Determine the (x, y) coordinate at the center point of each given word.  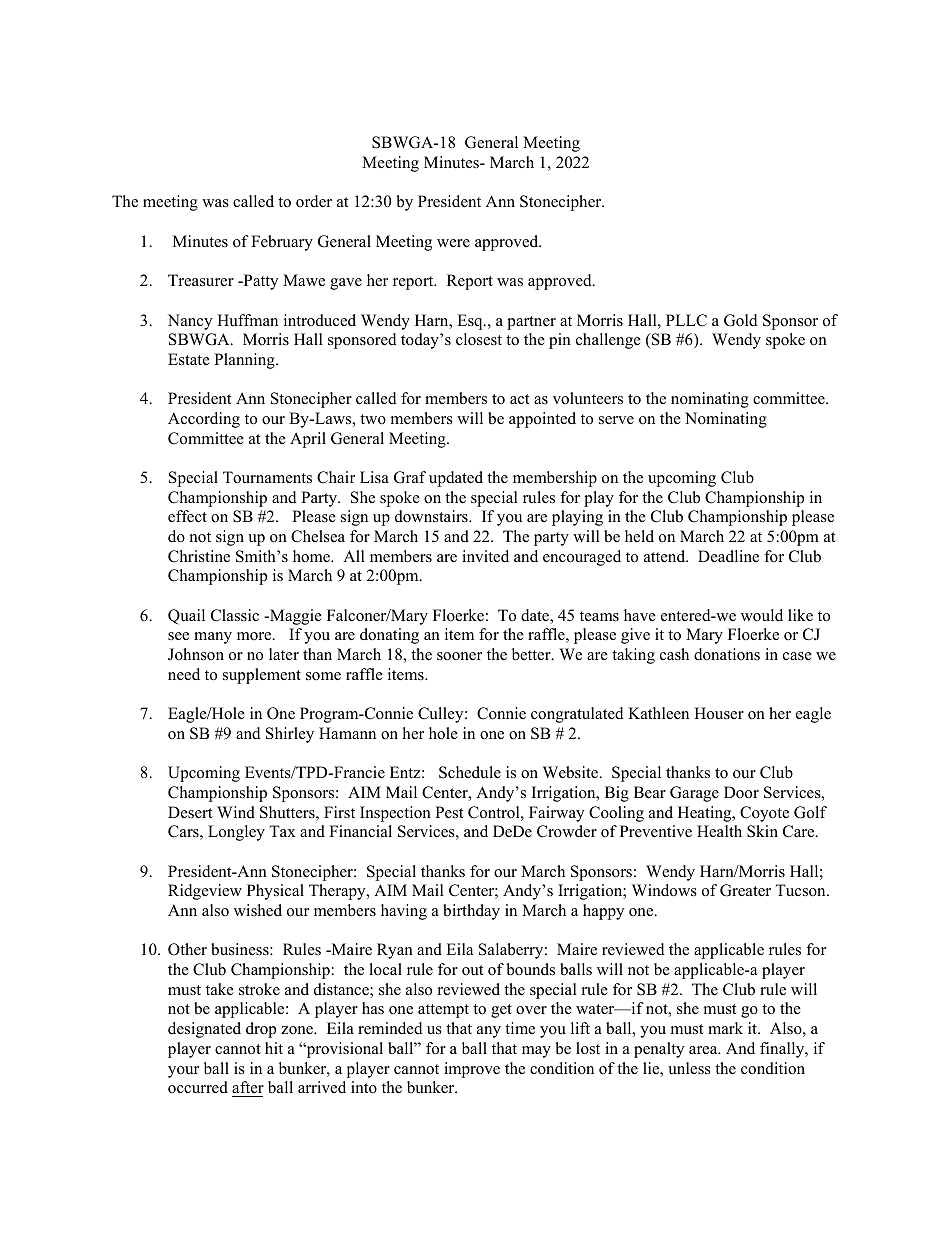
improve (472, 1070)
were (453, 243)
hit (274, 1048)
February (282, 243)
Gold (741, 320)
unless (689, 1068)
